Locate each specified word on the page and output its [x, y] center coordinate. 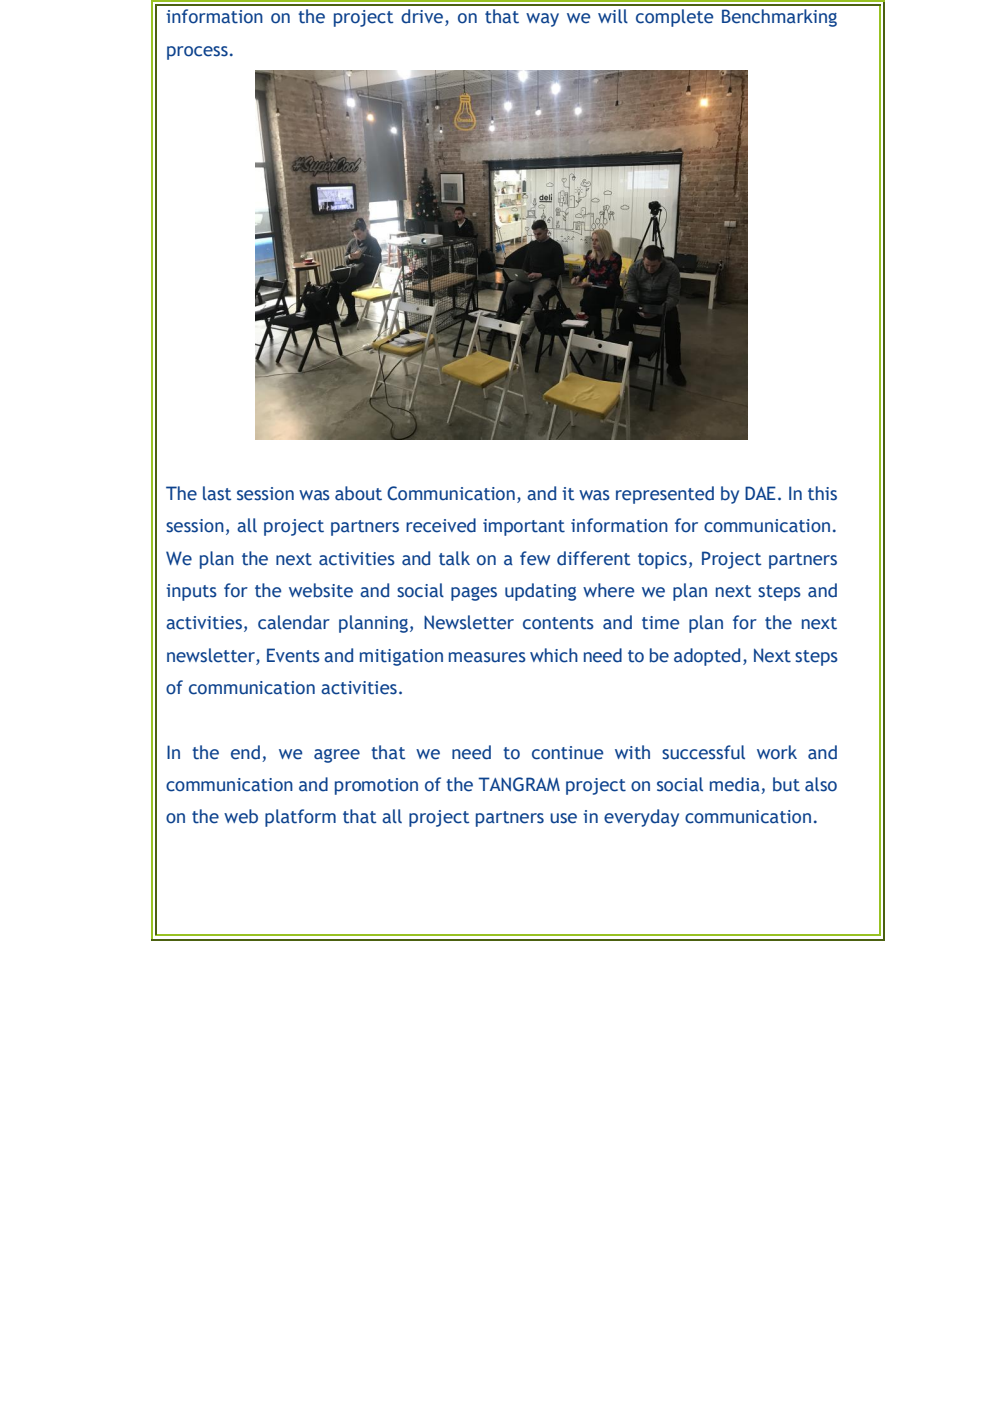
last [217, 493]
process [197, 53]
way [542, 20]
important [524, 527]
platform [300, 818]
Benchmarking [779, 18]
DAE [760, 493]
